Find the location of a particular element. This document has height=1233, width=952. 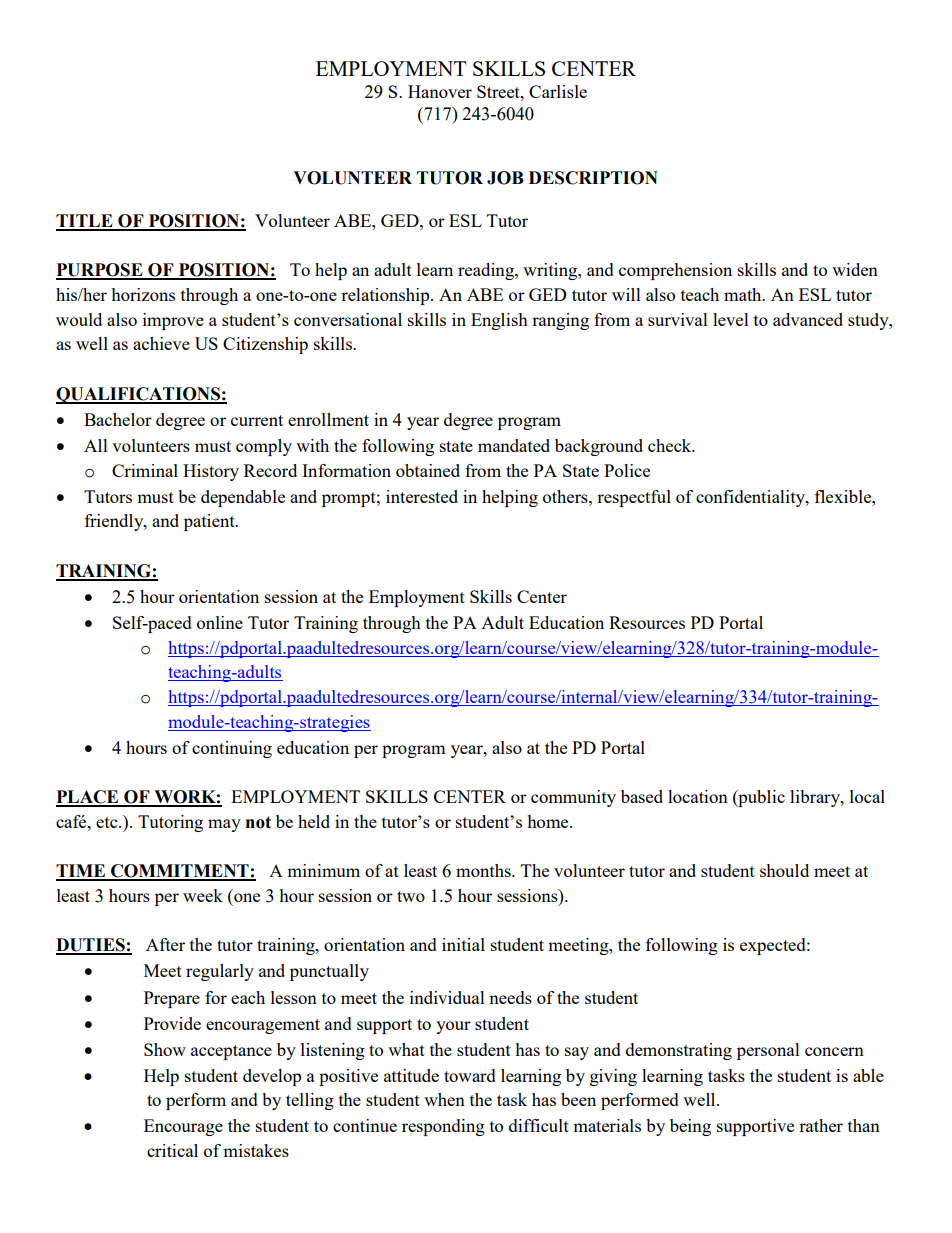

Hanover is located at coordinates (440, 91).
